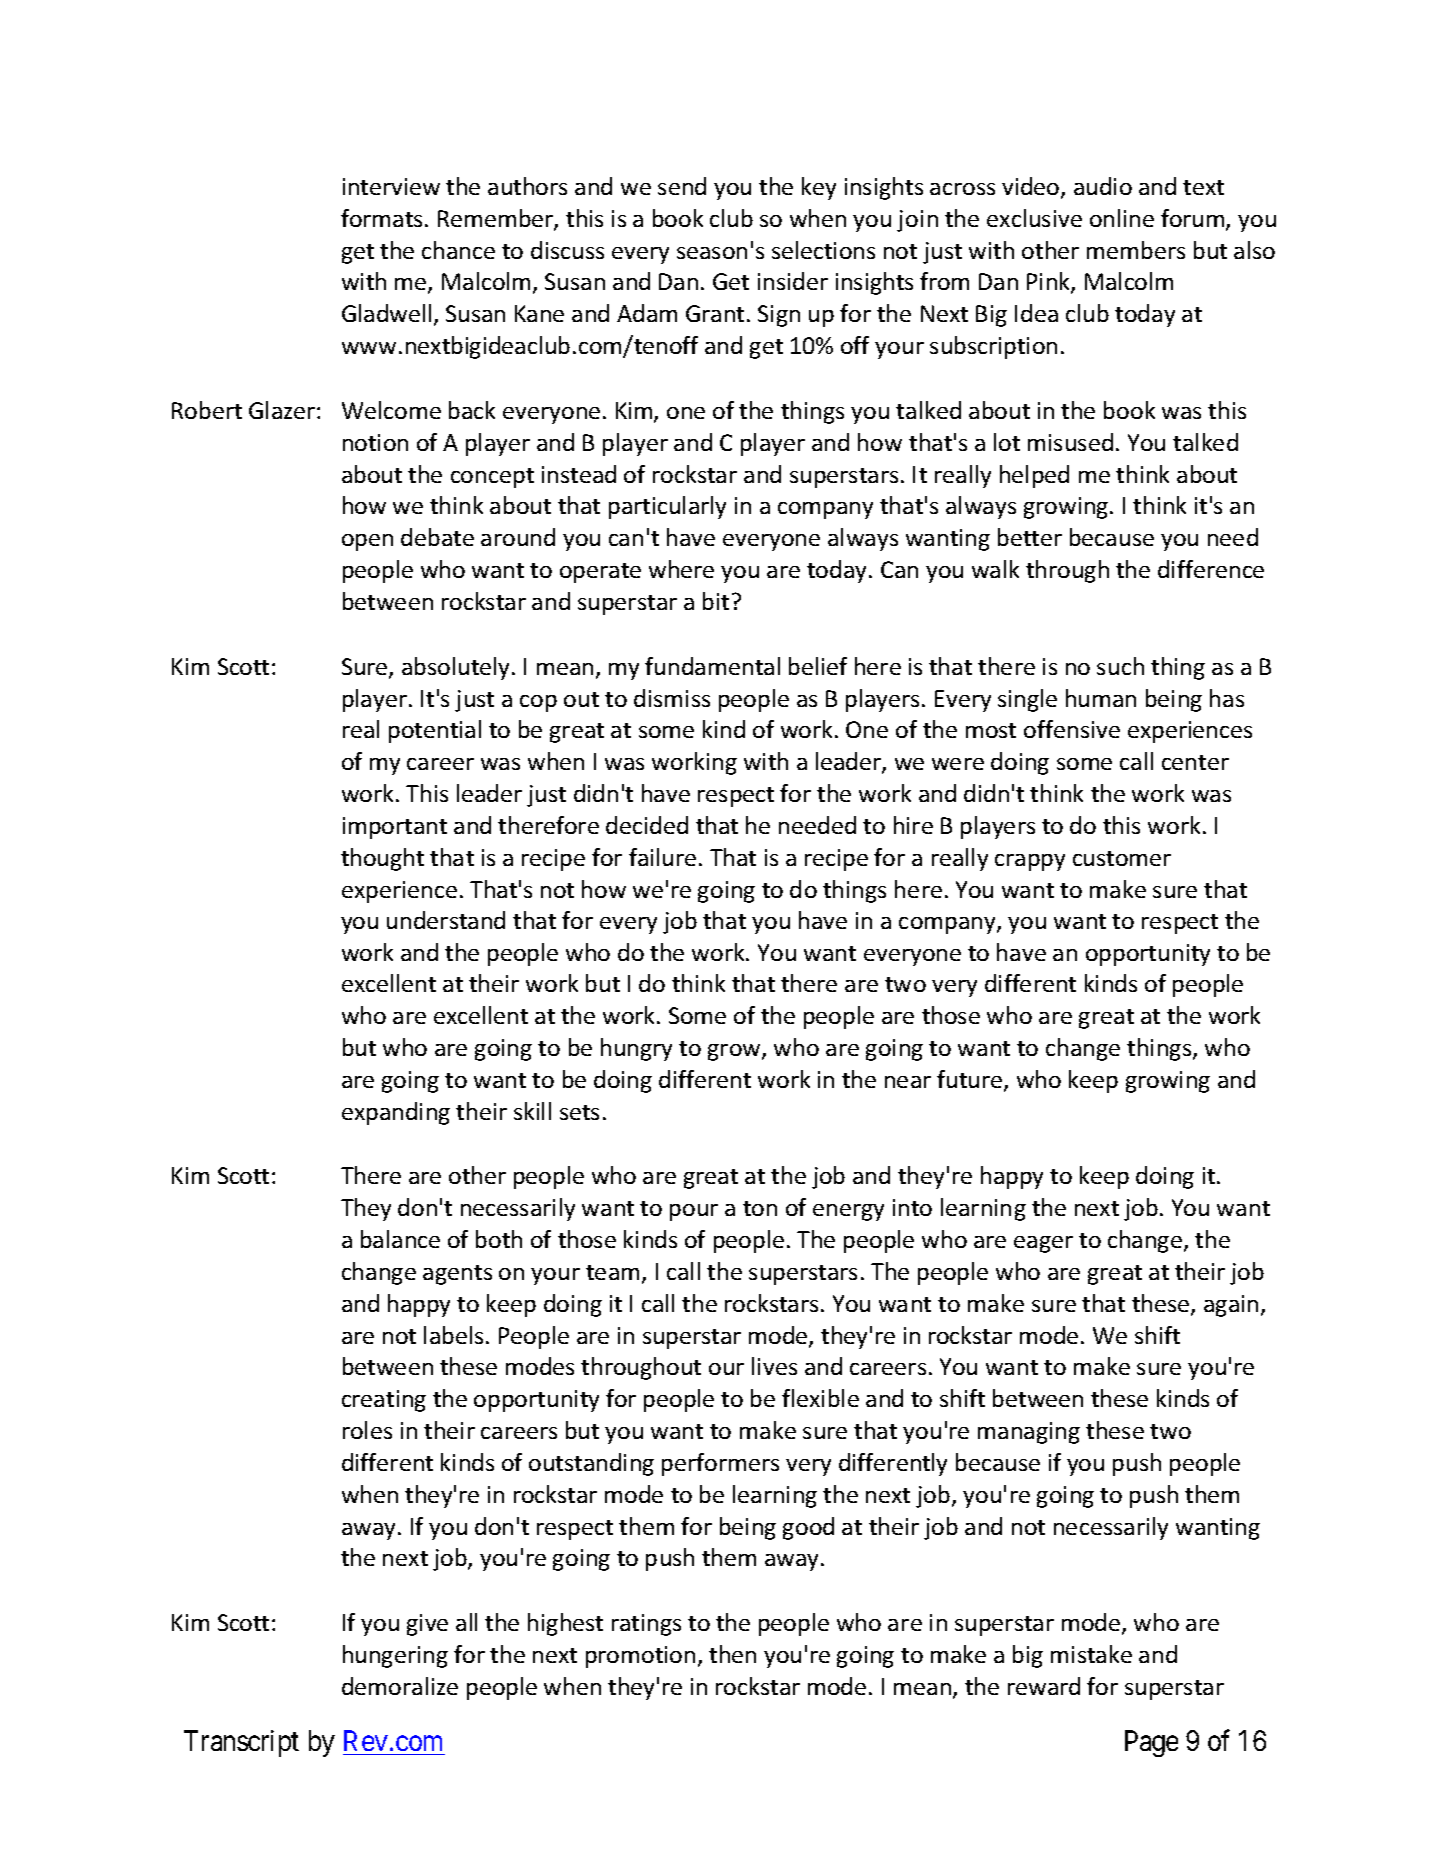 Image resolution: width=1449 pixels, height=1875 pixels. Describe the element at coordinates (636, 1049) in the document. I see `hungry` at that location.
